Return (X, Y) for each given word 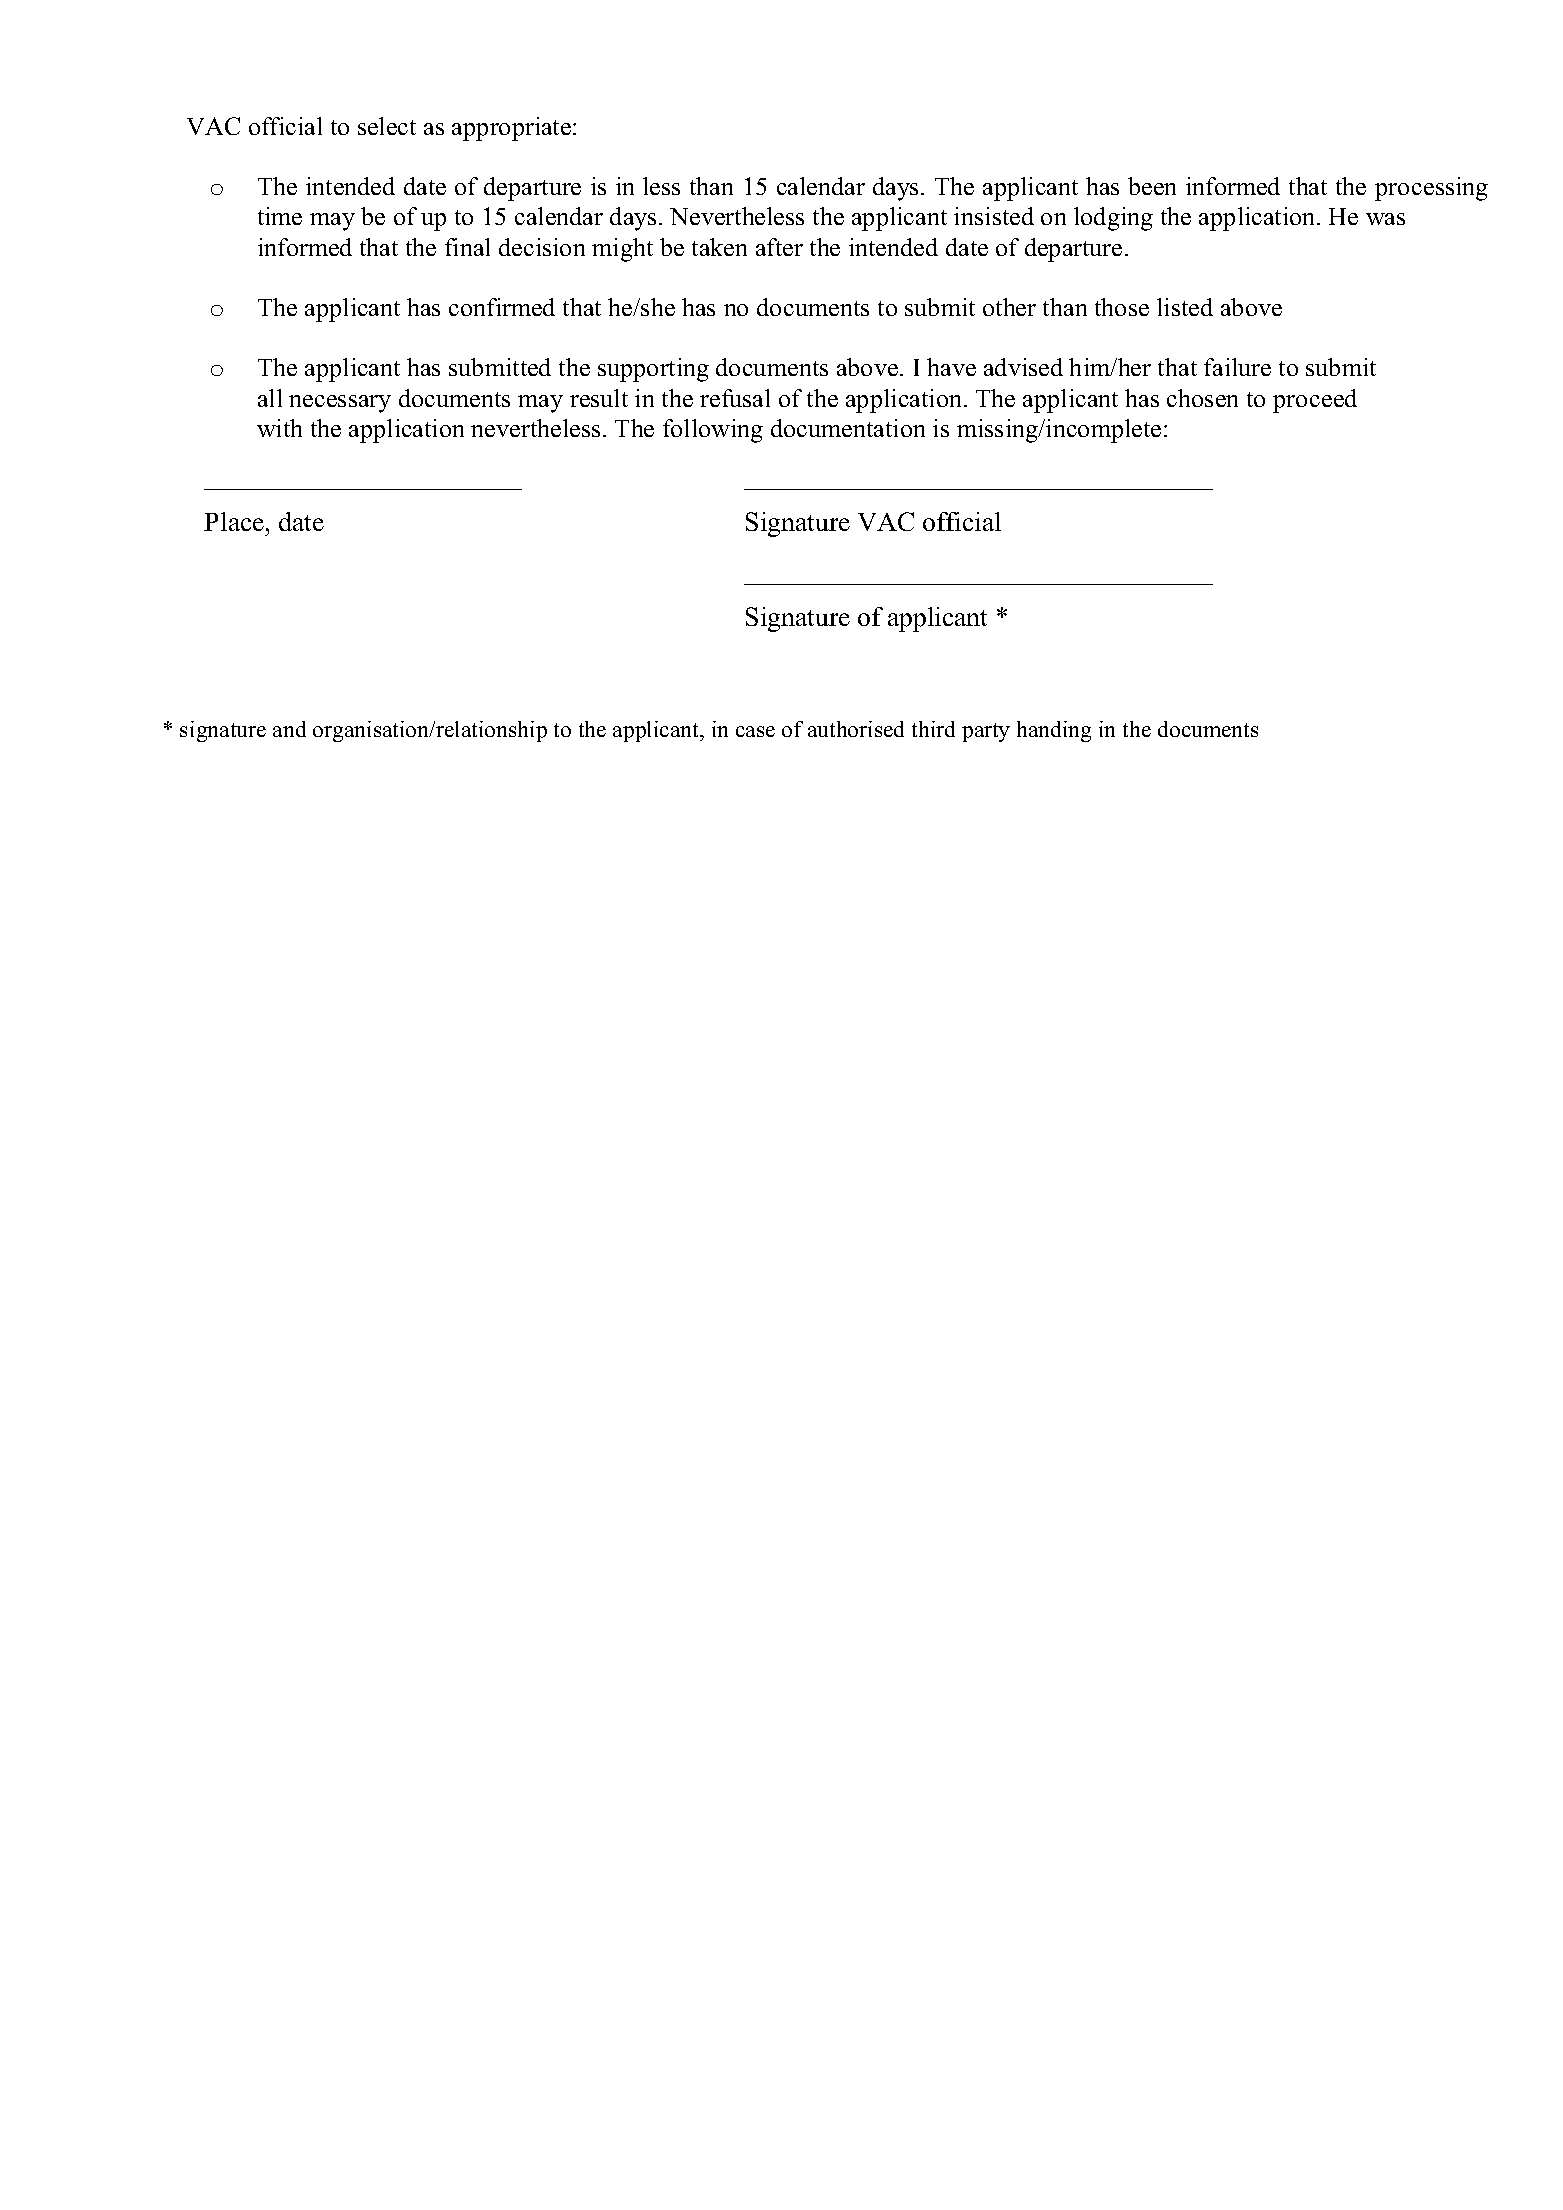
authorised (856, 729)
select (387, 126)
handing (1054, 731)
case (755, 731)
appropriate (513, 129)
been (1152, 186)
